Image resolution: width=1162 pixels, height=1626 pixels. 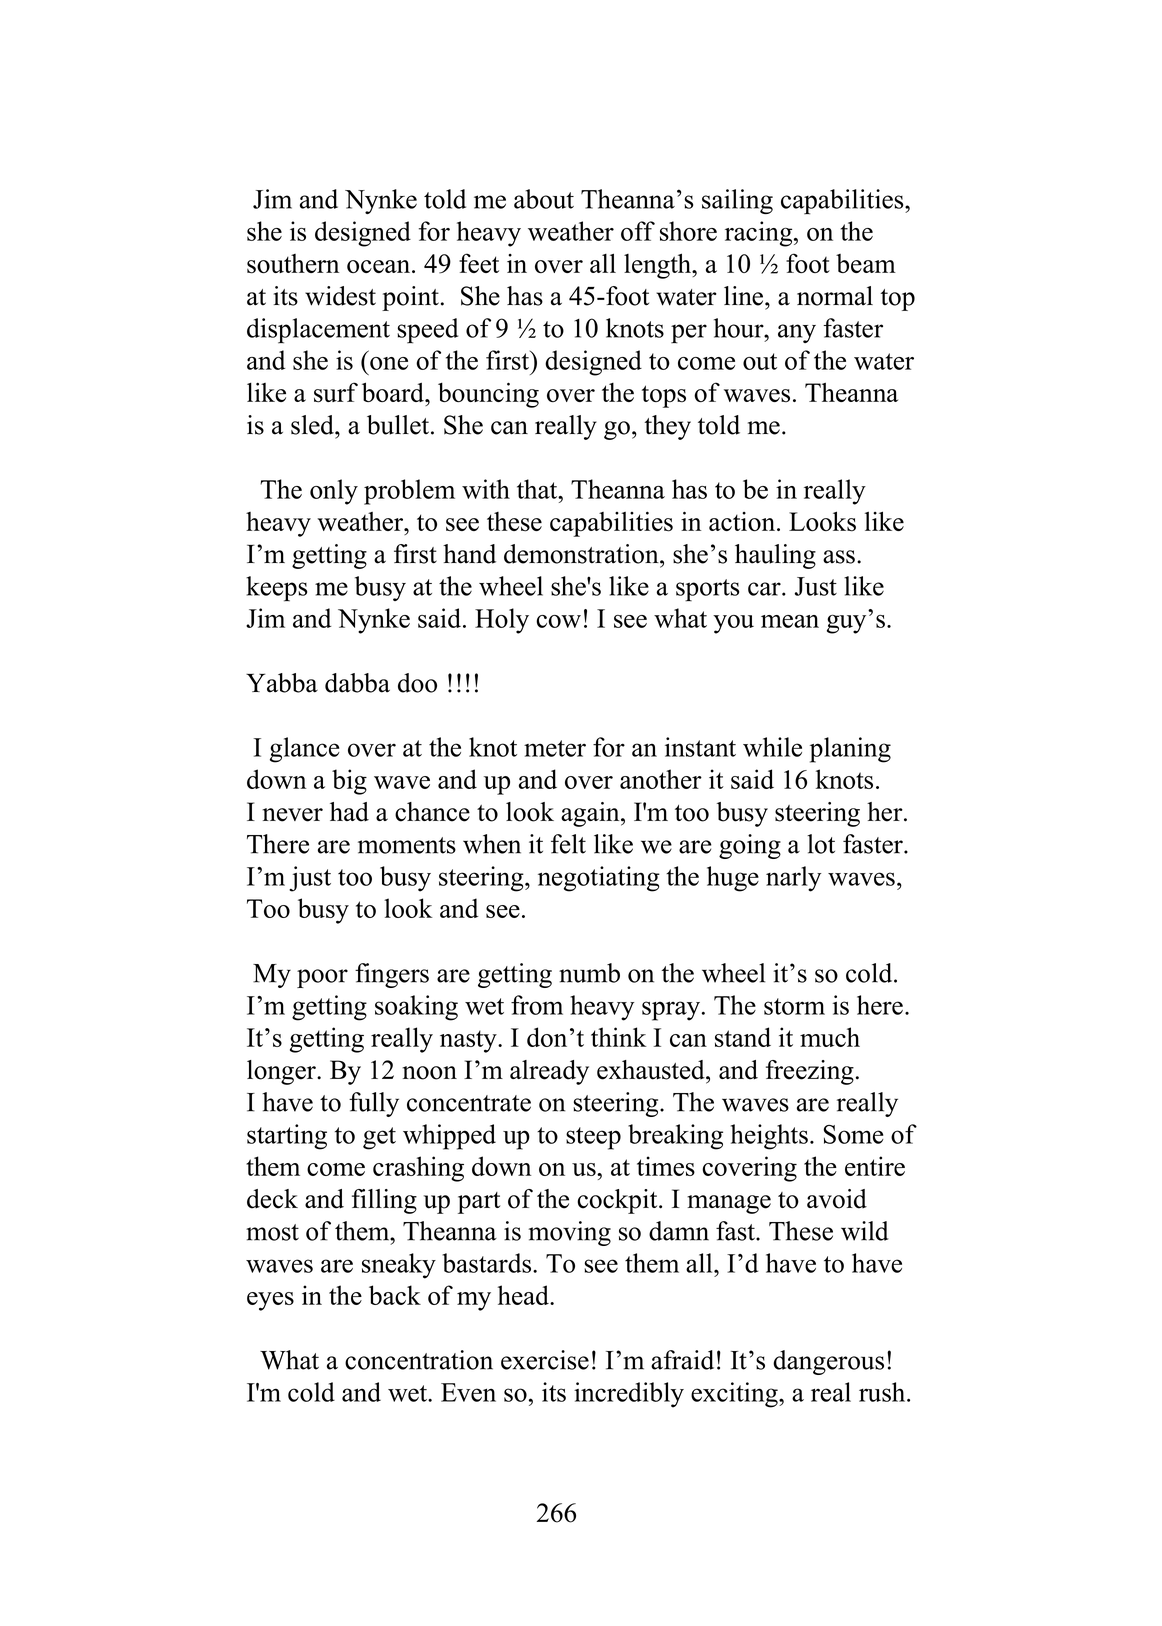 What do you see at coordinates (378, 266) in the document?
I see `ocean` at bounding box center [378, 266].
